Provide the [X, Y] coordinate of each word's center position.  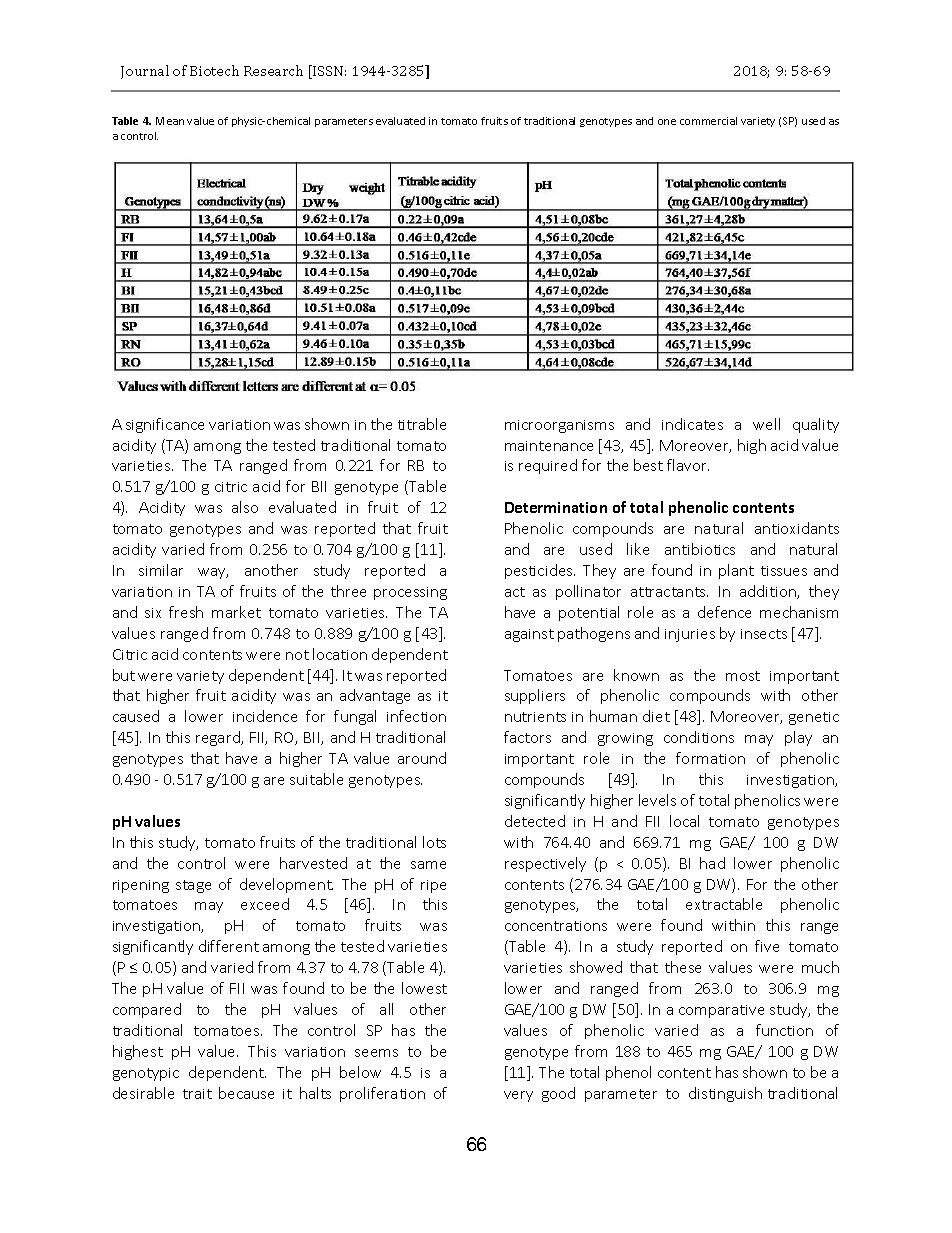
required [548, 466]
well [766, 424]
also [245, 507]
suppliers [535, 696]
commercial [708, 121]
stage [193, 886]
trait [197, 1094]
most [743, 676]
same [428, 865]
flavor [688, 465]
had [712, 863]
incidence [265, 716]
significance [165, 425]
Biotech [214, 70]
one [667, 122]
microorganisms [559, 426]
